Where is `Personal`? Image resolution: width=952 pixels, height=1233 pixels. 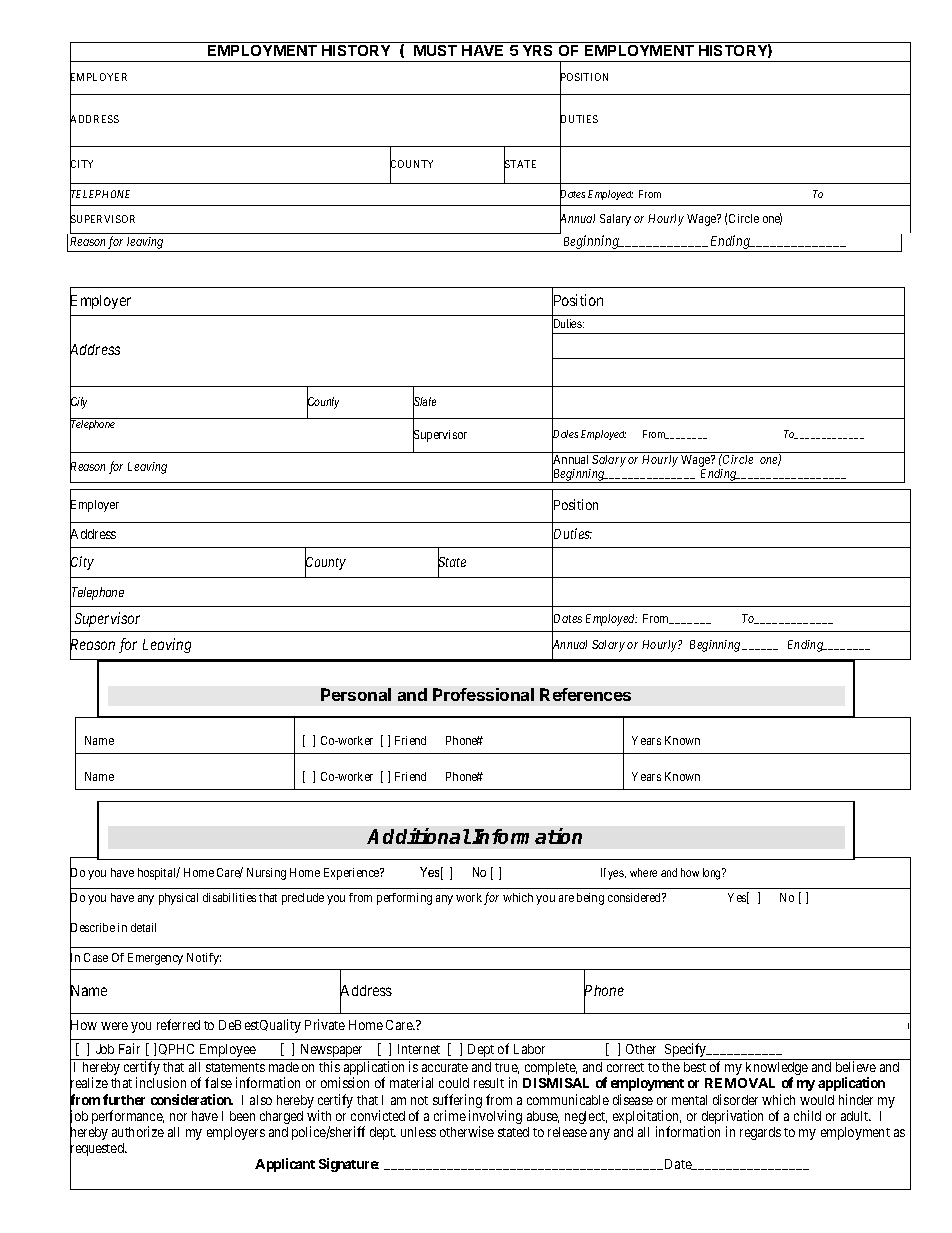
Personal is located at coordinates (356, 694).
